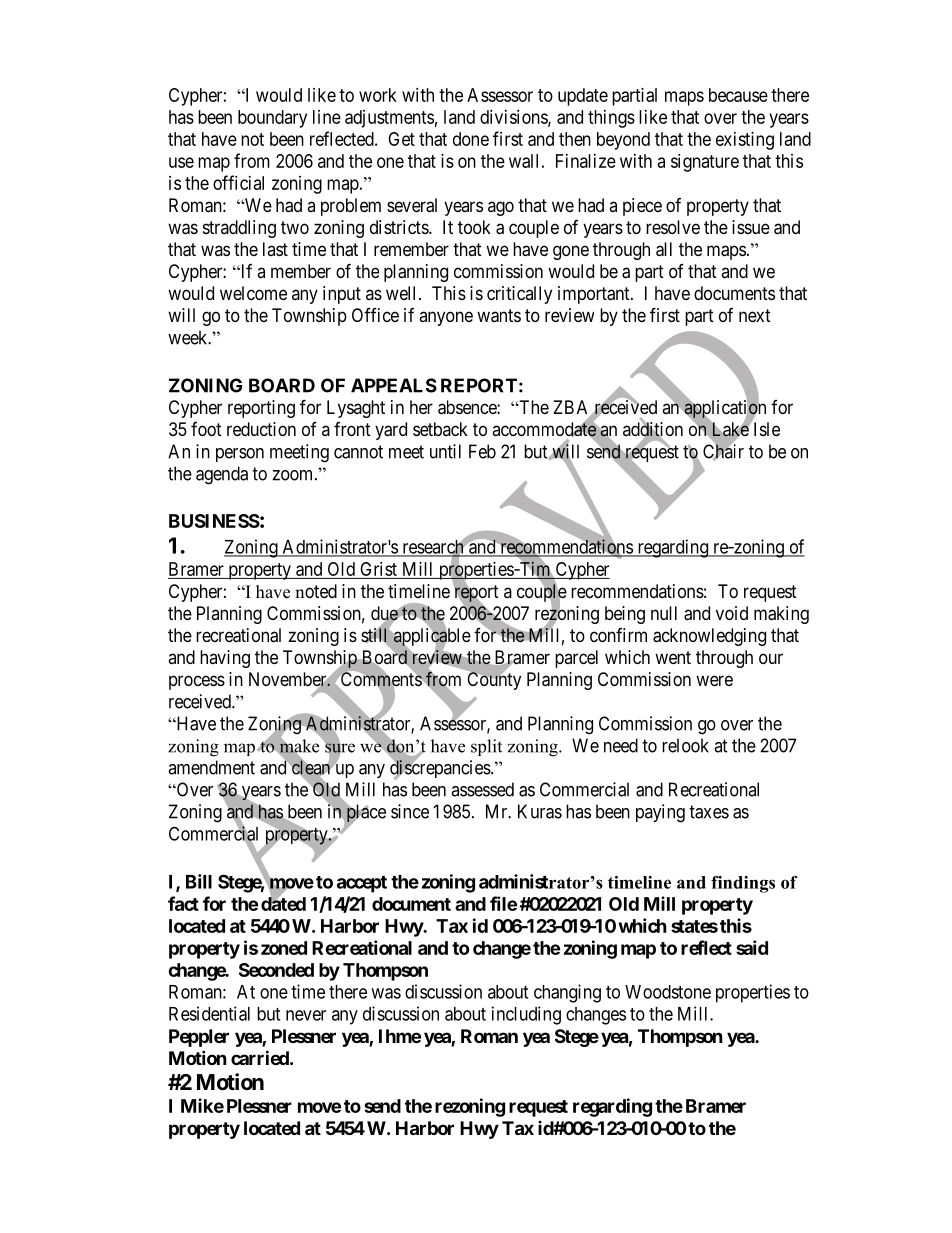 The height and width of the screenshot is (1233, 952). What do you see at coordinates (471, 139) in the screenshot?
I see `done` at bounding box center [471, 139].
